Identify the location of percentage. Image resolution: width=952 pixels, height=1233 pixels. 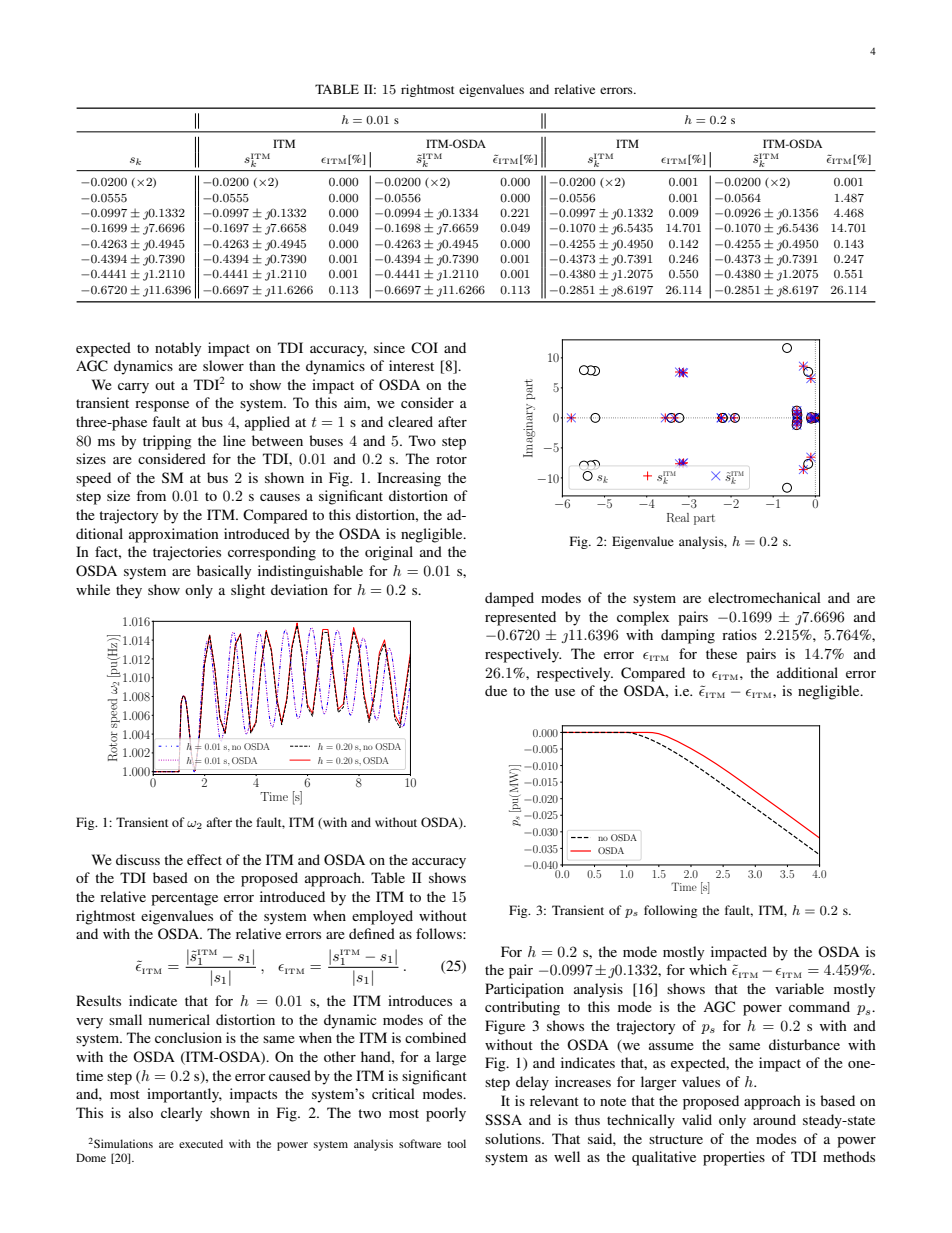
(184, 899).
